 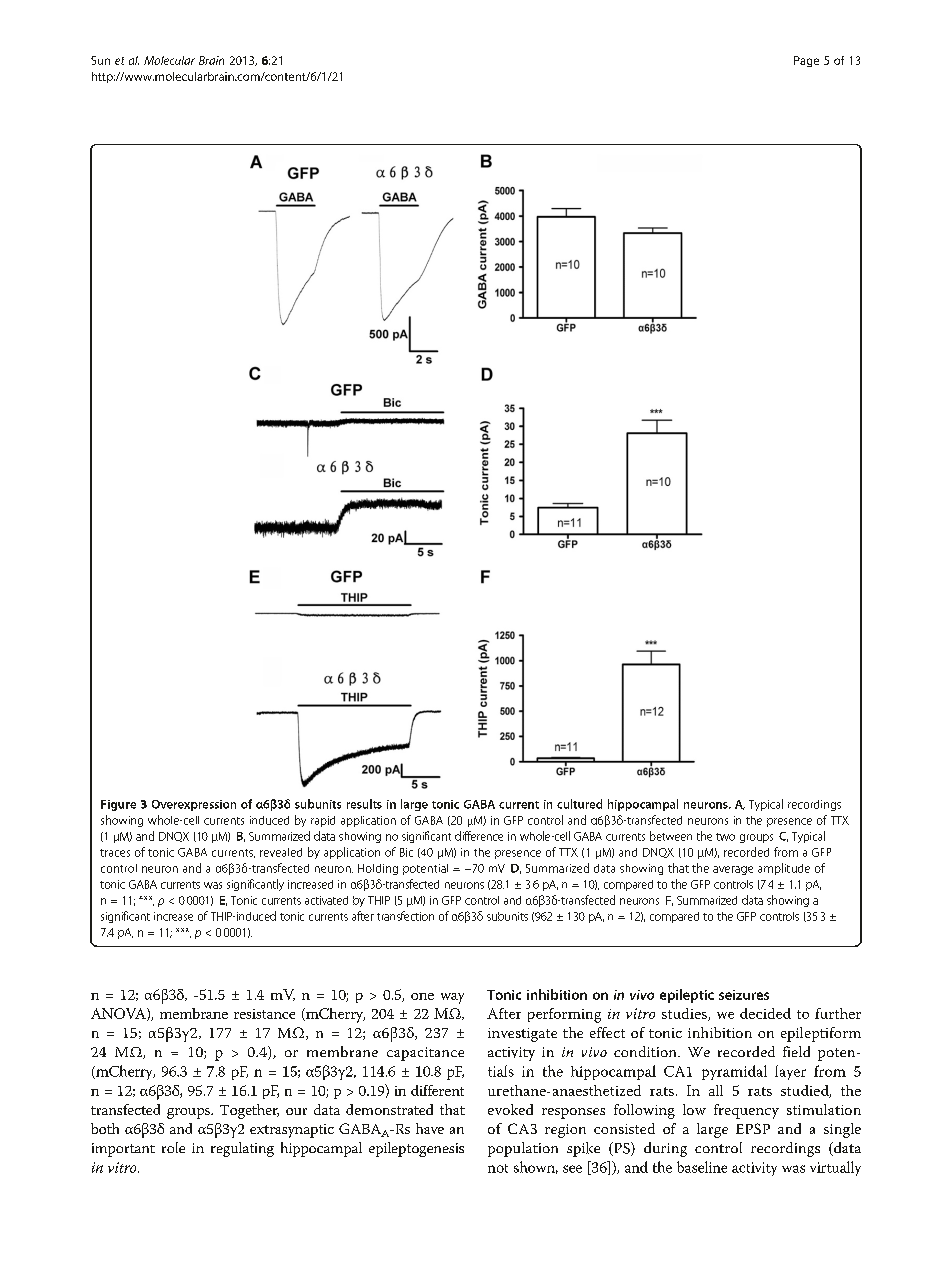 What do you see at coordinates (364, 804) in the page?
I see `results` at bounding box center [364, 804].
